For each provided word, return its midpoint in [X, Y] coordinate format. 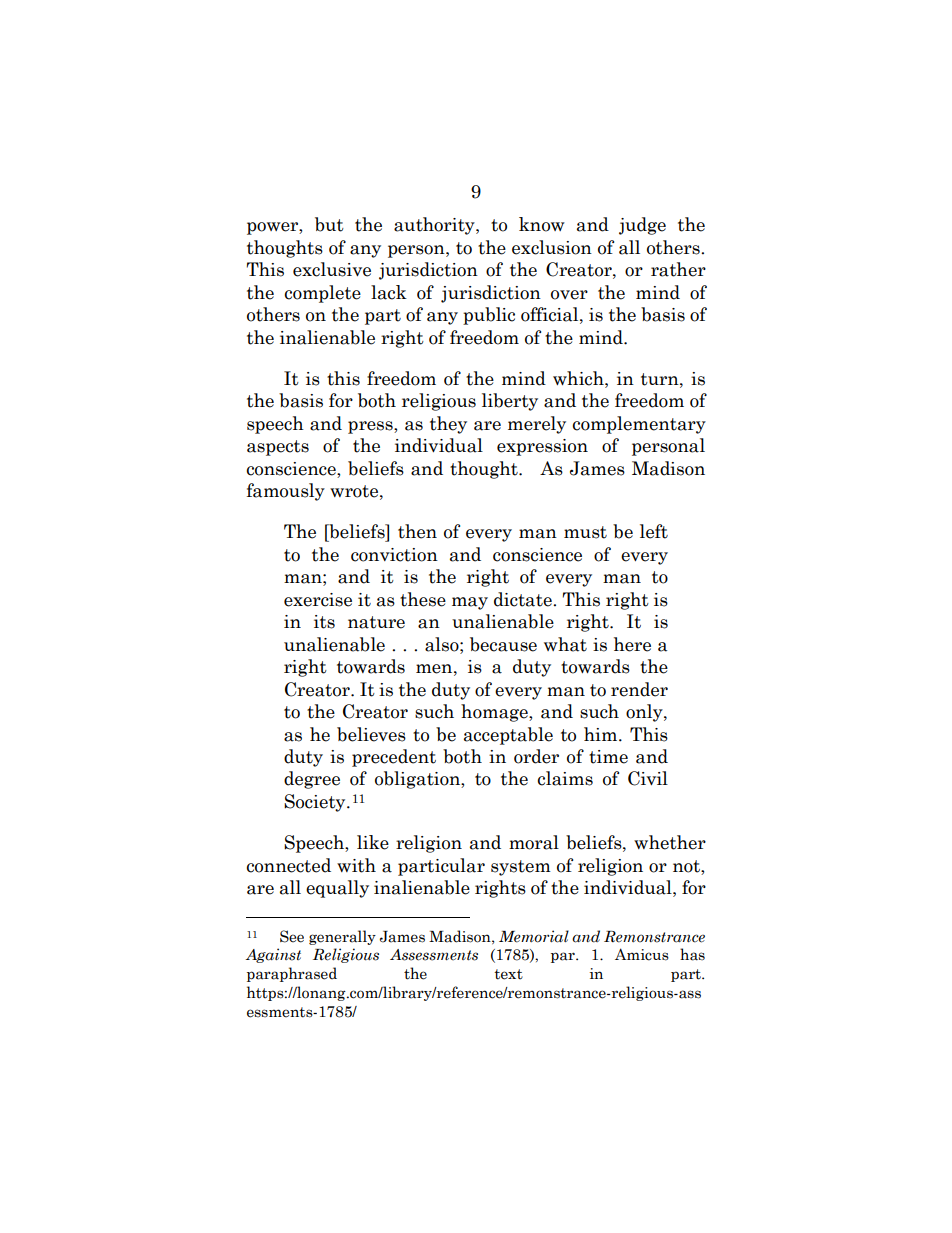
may [470, 603]
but [329, 224]
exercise [318, 600]
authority [435, 226]
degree [312, 780]
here [632, 644]
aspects [278, 448]
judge [642, 226]
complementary [639, 425]
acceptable [508, 736]
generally [342, 937]
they [448, 425]
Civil [648, 778]
